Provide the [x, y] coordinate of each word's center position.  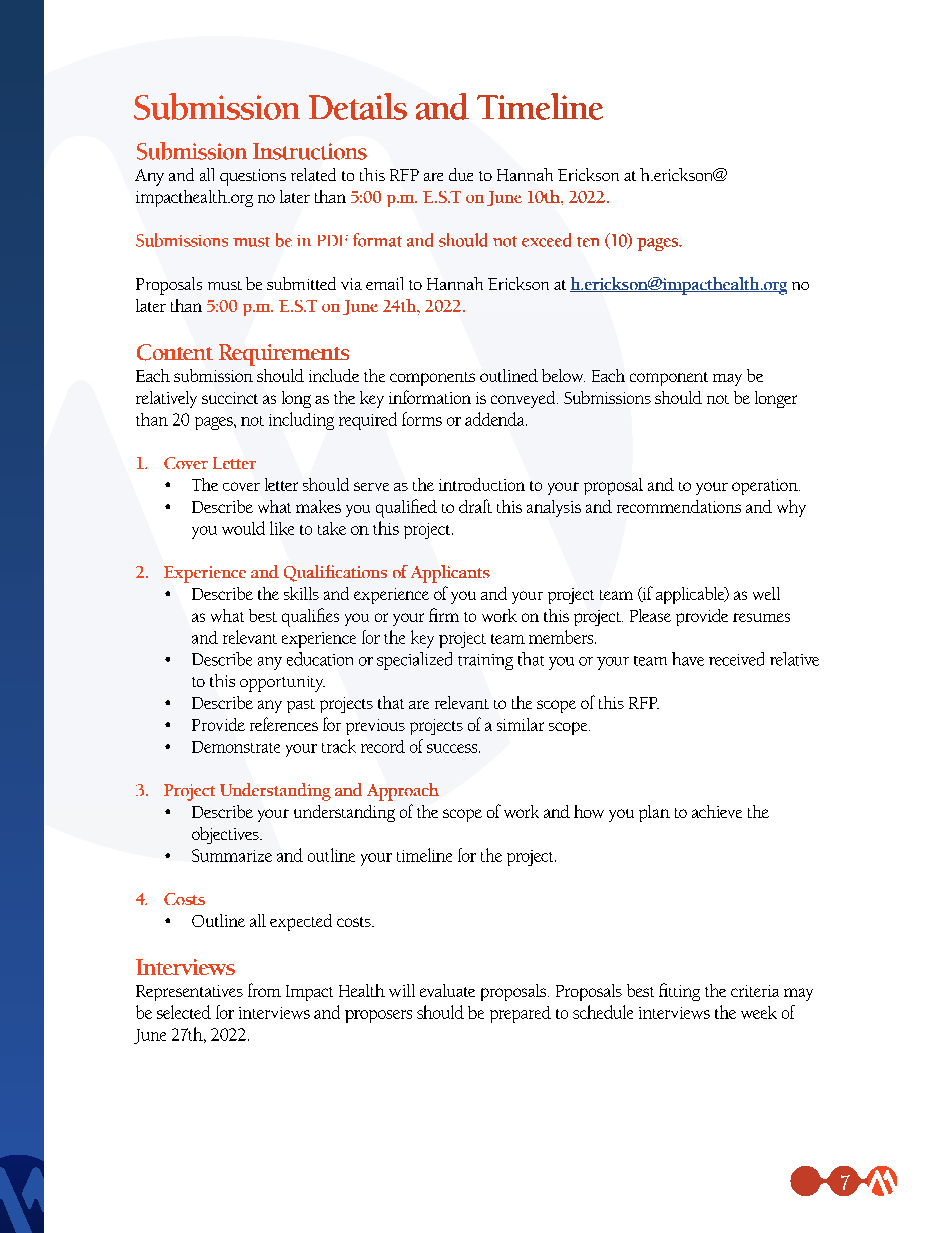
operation [766, 487]
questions [253, 177]
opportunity [282, 684]
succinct [230, 398]
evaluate [447, 990]
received [736, 659]
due [461, 174]
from [264, 990]
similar [520, 724]
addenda [496, 419]
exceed [546, 240]
